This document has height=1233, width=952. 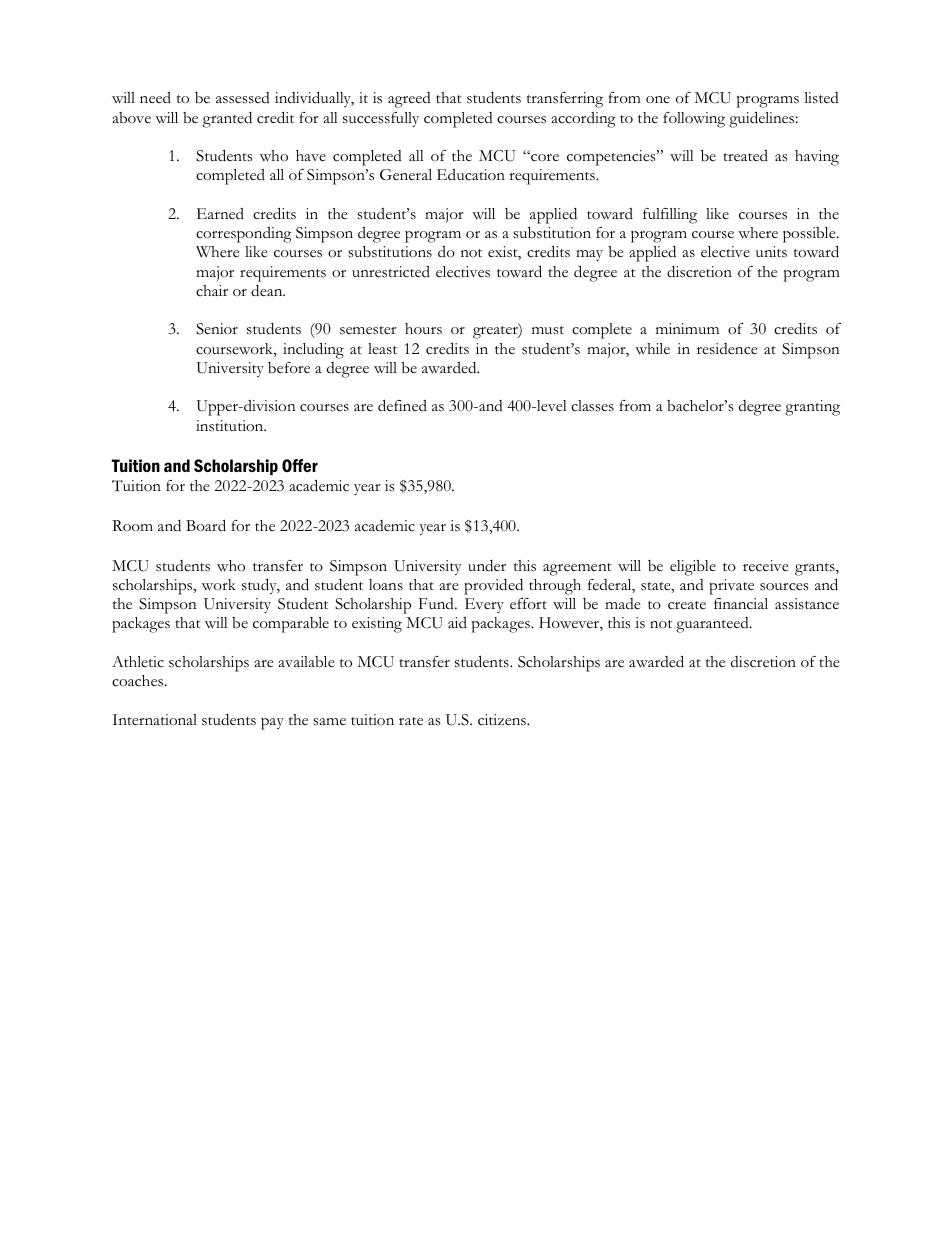 What do you see at coordinates (154, 720) in the document?
I see `International` at bounding box center [154, 720].
